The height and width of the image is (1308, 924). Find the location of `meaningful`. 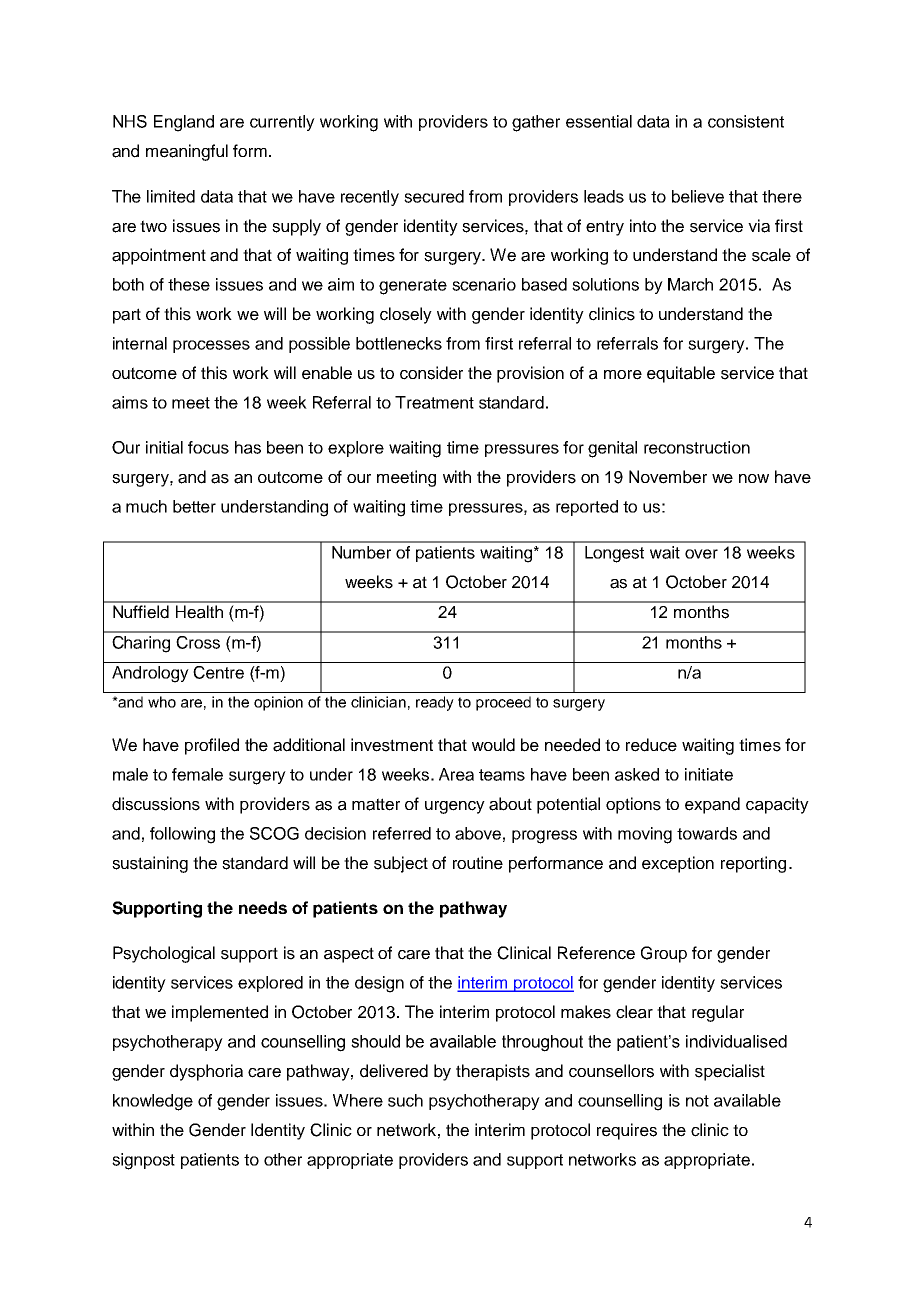

meaningful is located at coordinates (187, 152).
